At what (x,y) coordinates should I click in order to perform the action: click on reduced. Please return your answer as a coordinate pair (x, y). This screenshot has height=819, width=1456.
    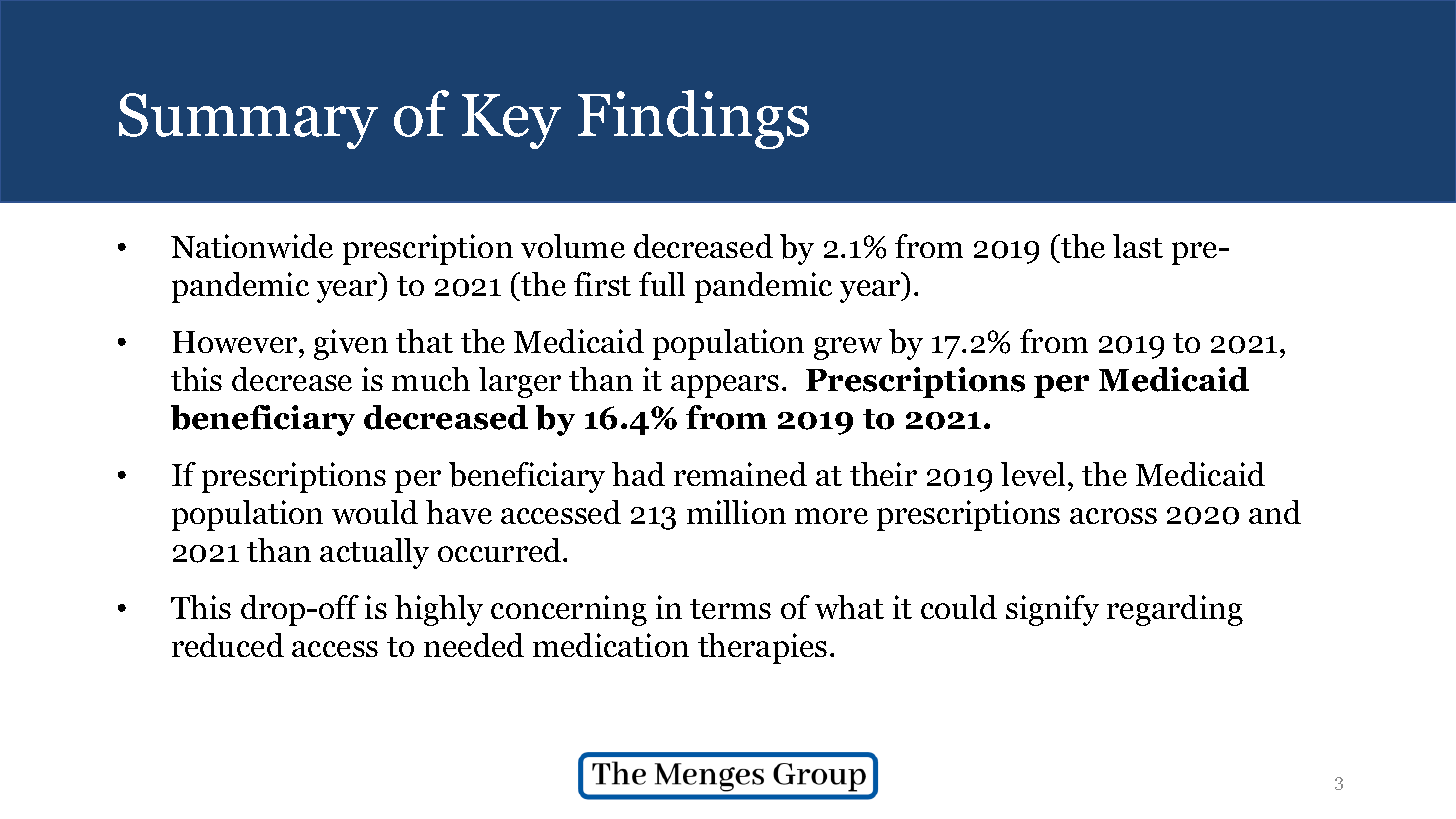
    Looking at the image, I should click on (228, 645).
